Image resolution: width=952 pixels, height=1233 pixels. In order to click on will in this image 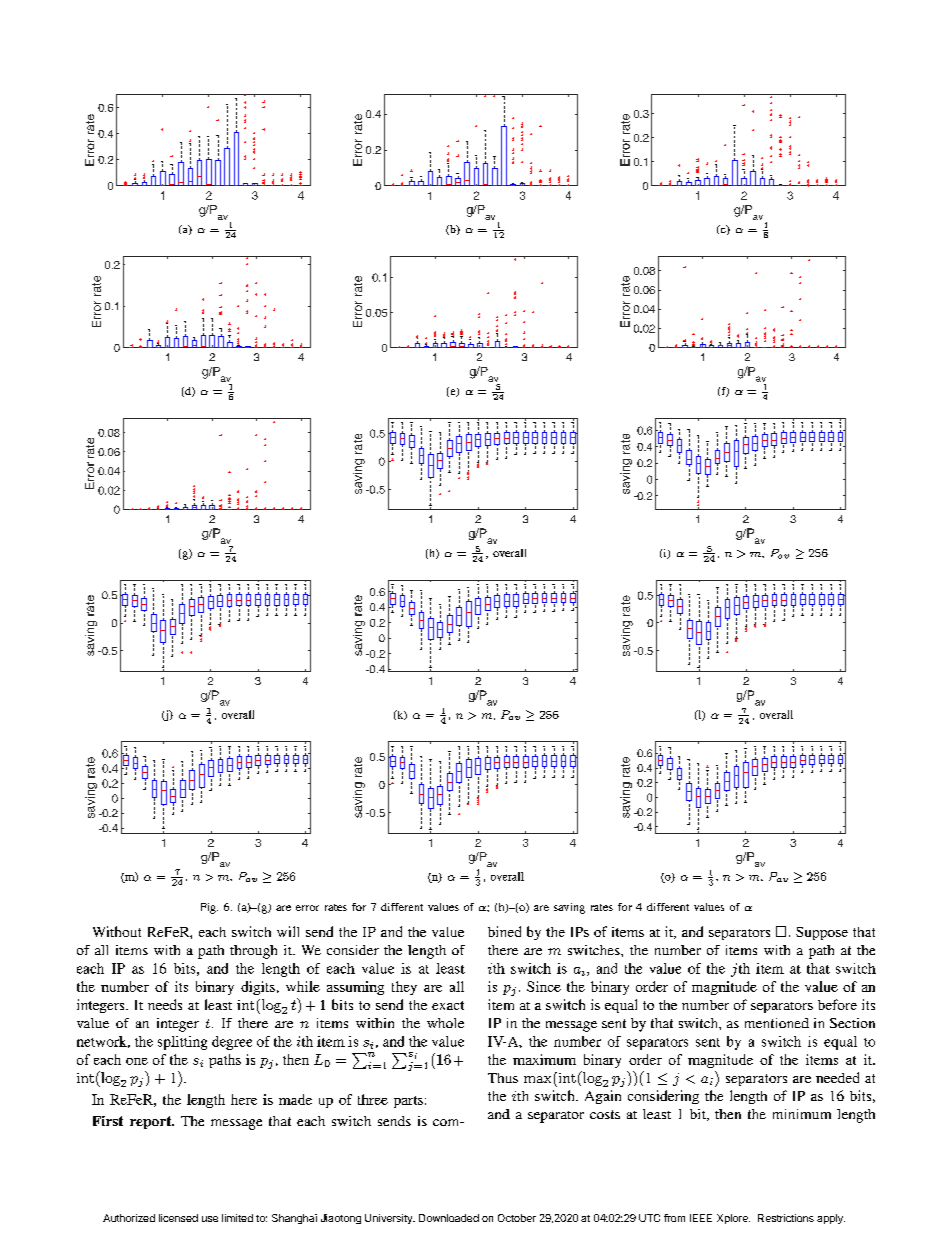, I will do `click(288, 931)`.
